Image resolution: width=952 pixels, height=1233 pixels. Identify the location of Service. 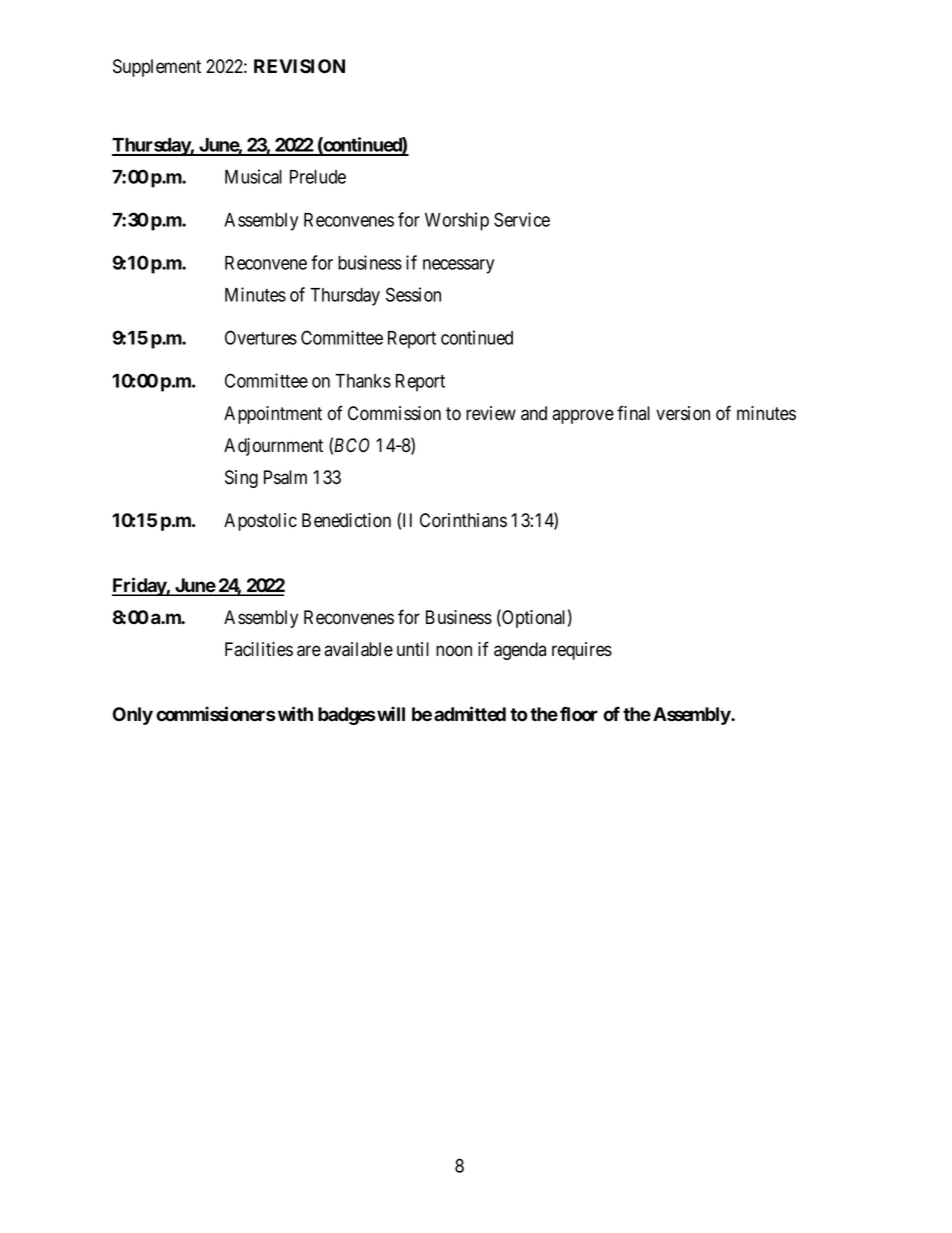
(522, 219).
